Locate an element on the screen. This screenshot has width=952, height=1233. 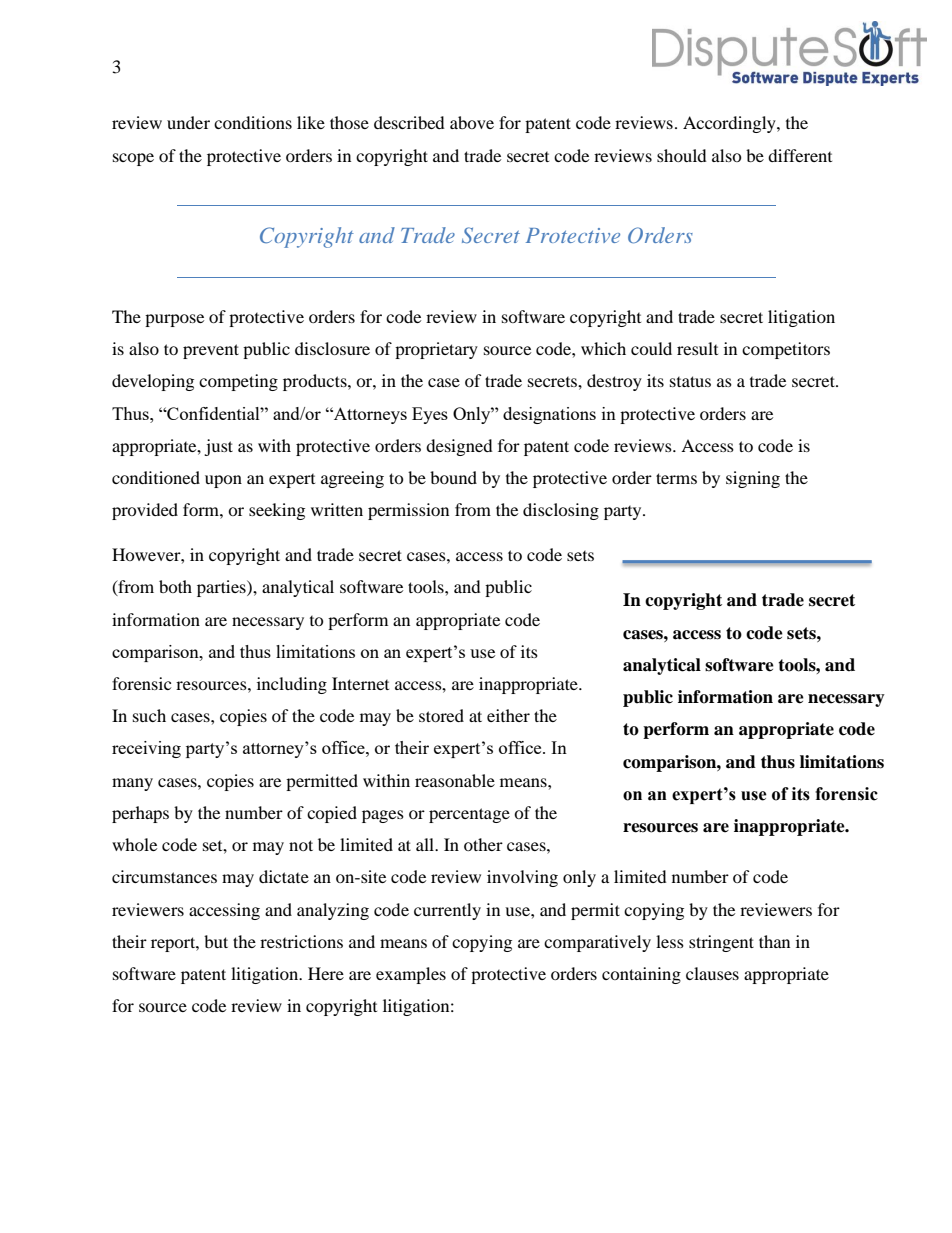
permission is located at coordinates (408, 511).
